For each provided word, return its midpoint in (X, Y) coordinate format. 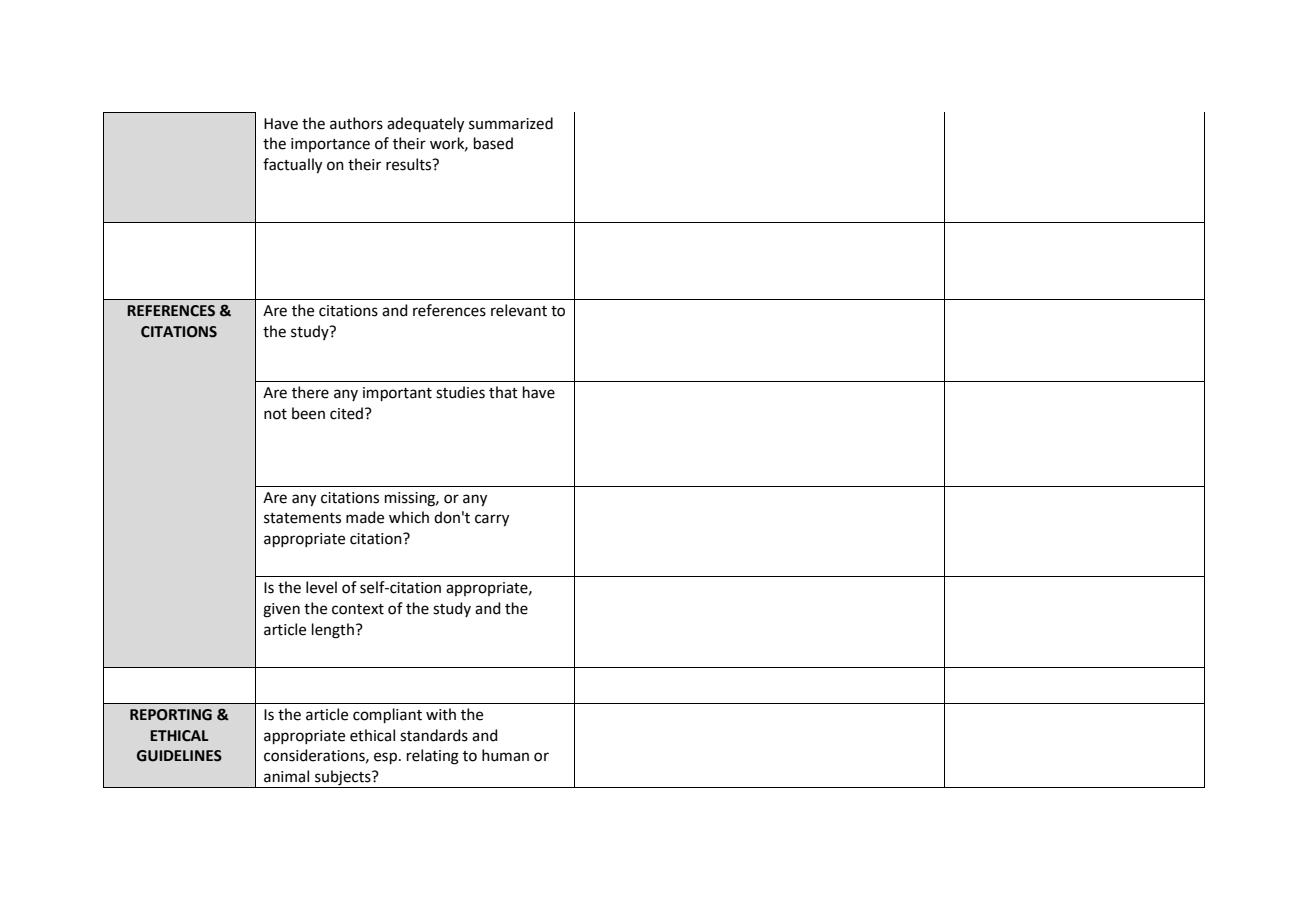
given (281, 610)
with (441, 714)
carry (492, 520)
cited (348, 413)
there (310, 392)
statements (302, 518)
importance (330, 145)
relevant (519, 310)
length (333, 631)
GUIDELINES (179, 756)
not (275, 414)
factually (292, 166)
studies (460, 392)
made (365, 517)
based (493, 143)
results (410, 164)
